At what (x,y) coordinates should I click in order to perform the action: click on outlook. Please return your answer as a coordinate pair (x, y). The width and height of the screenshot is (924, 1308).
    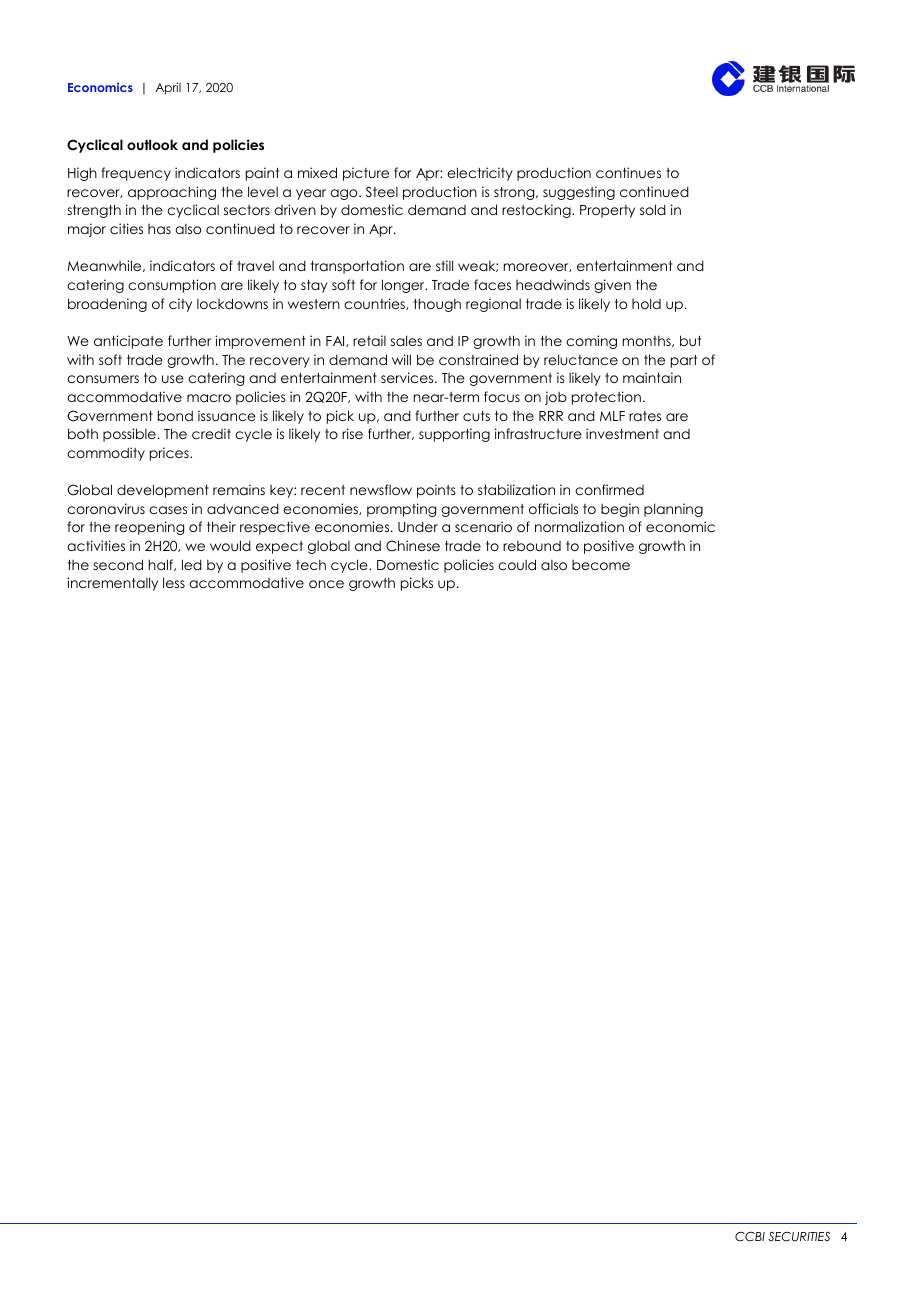
    Looking at the image, I should click on (152, 144).
